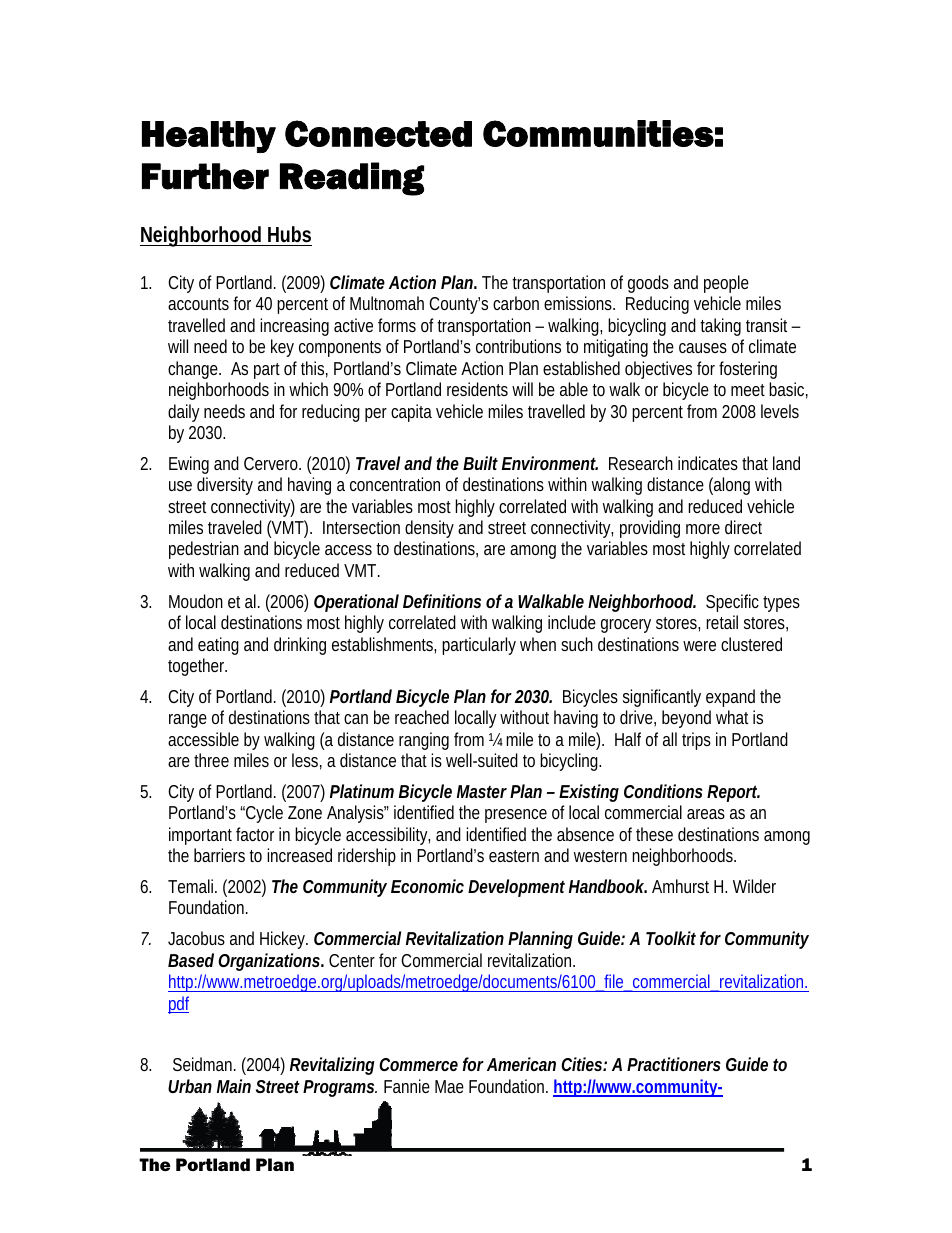  Describe the element at coordinates (218, 646) in the screenshot. I see `eating` at that location.
